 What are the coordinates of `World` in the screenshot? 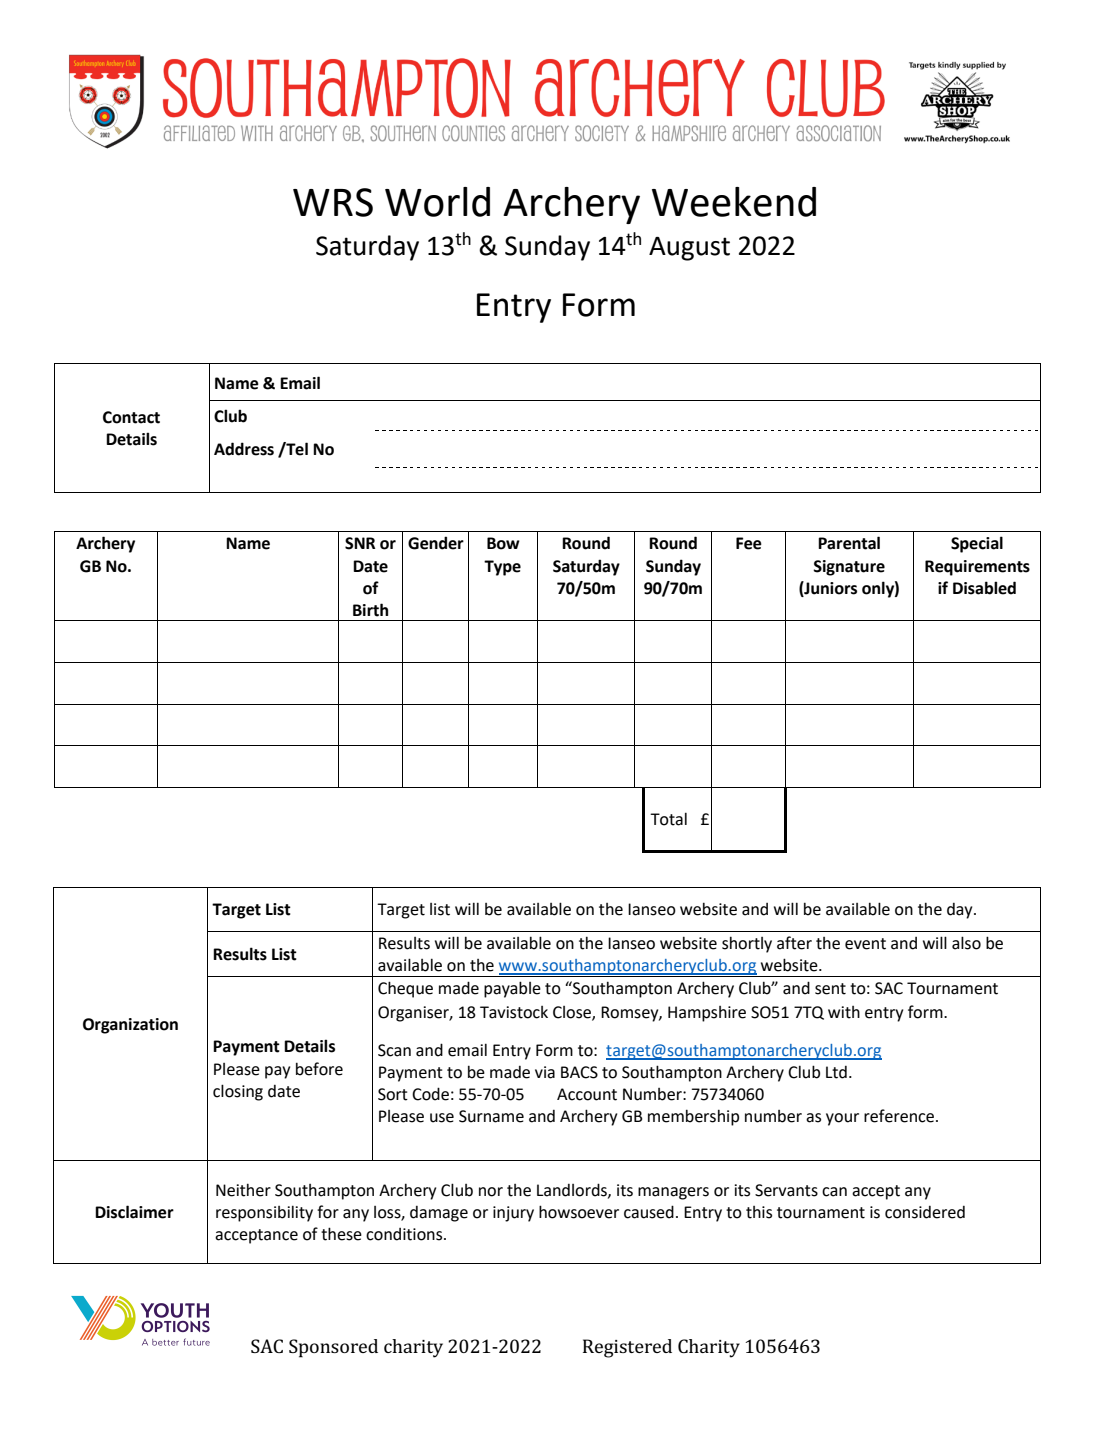 It's located at (437, 202).
